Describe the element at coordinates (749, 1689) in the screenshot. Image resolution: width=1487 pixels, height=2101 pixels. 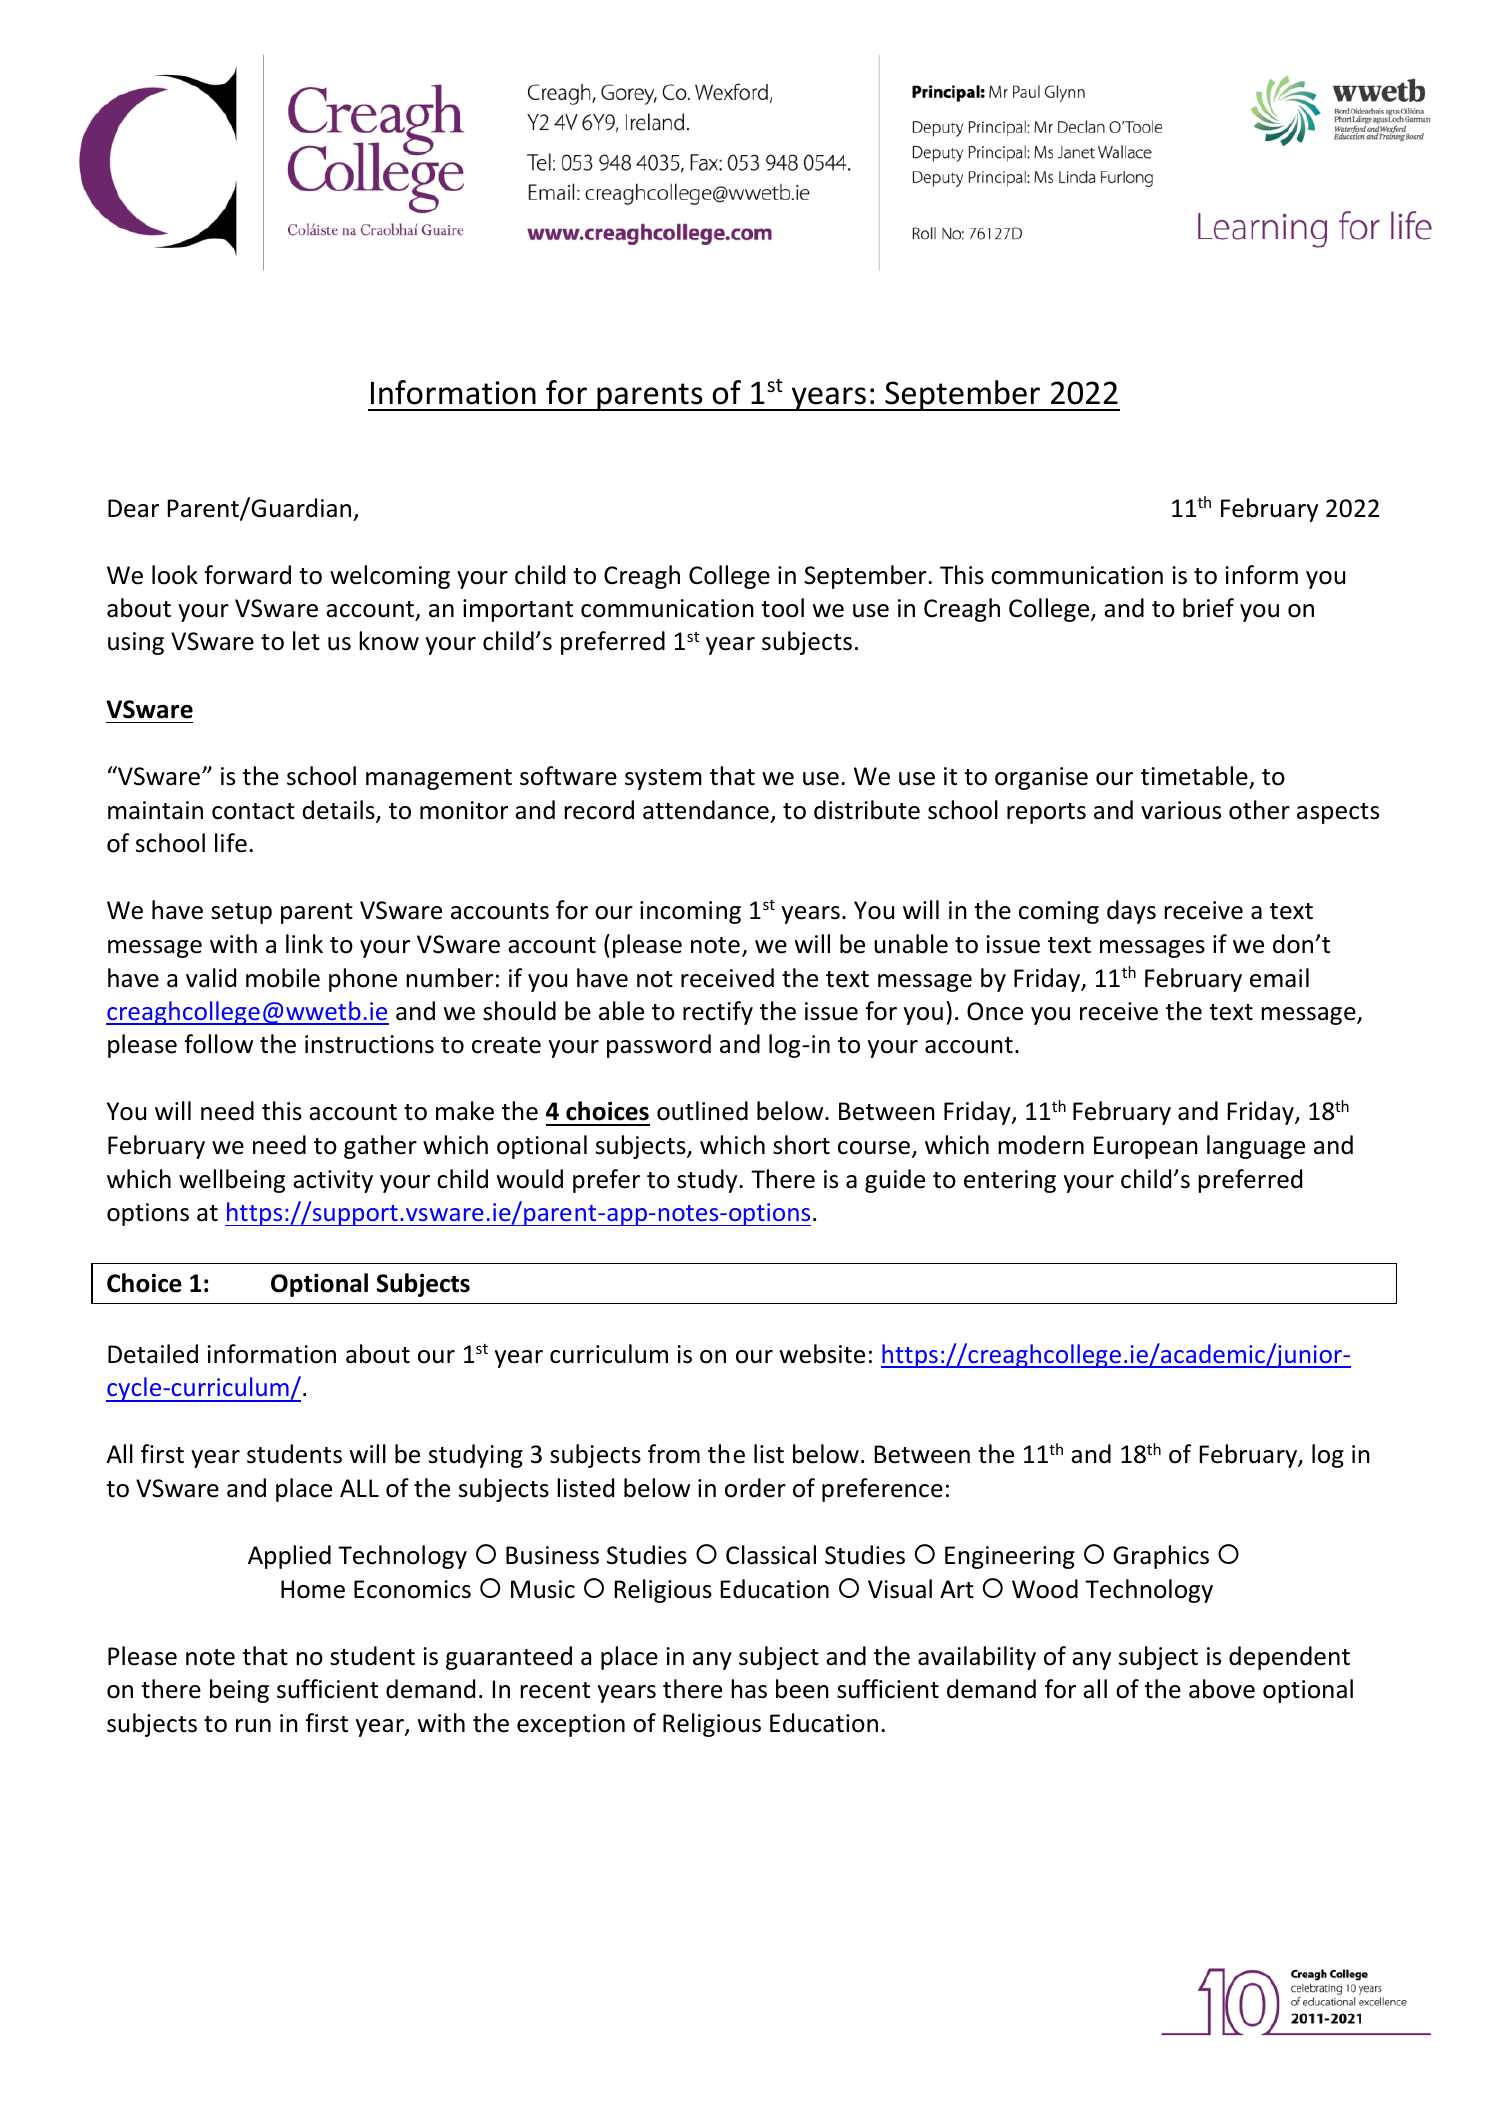
I see `has` at that location.
